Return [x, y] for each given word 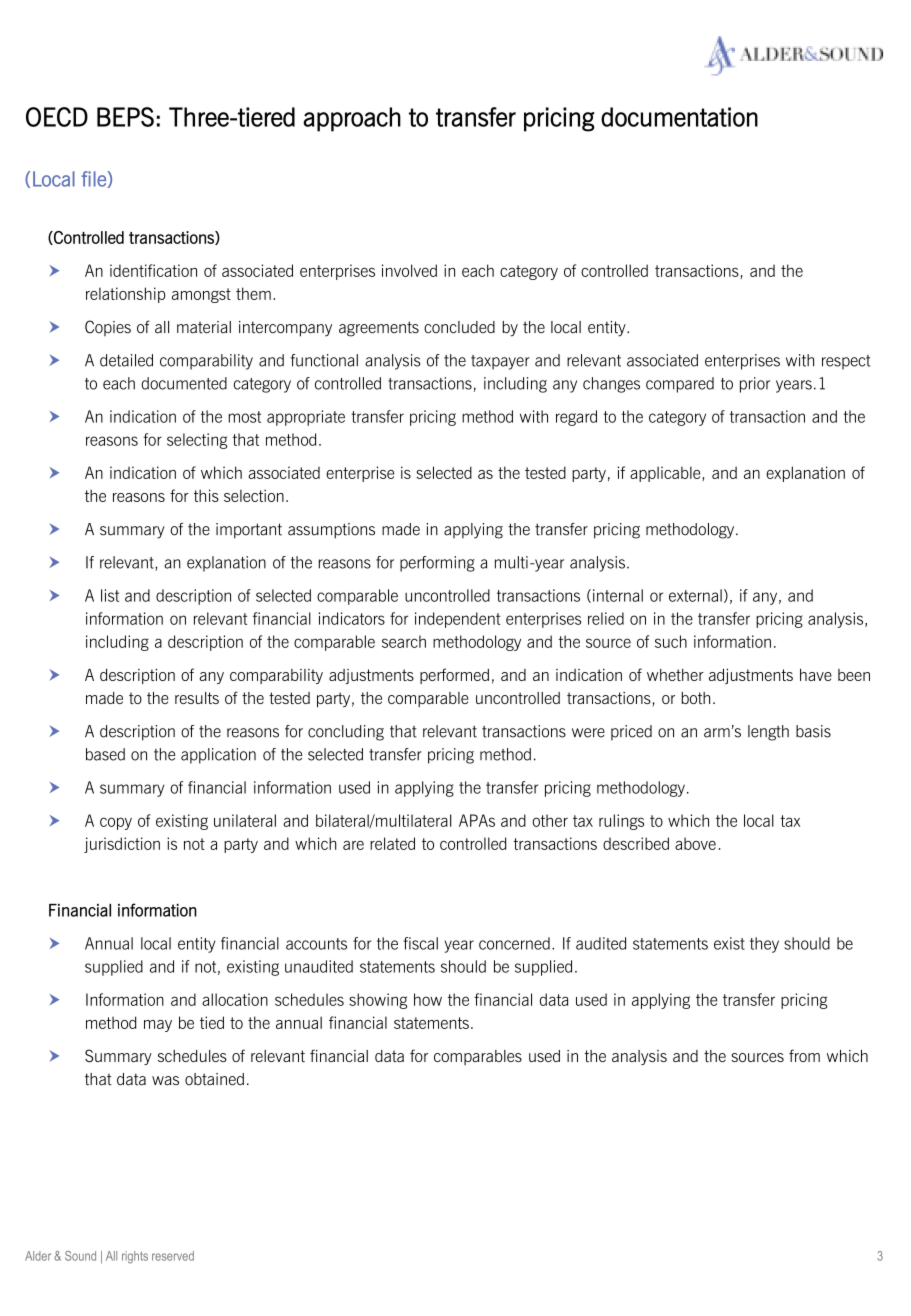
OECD [57, 117]
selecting [197, 441]
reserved [173, 1256]
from [804, 1055]
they [764, 945]
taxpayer [500, 362]
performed [454, 676]
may [158, 1026]
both [695, 698]
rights [135, 1257]
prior [755, 385]
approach [352, 119]
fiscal [420, 943]
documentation [679, 117]
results [197, 698]
